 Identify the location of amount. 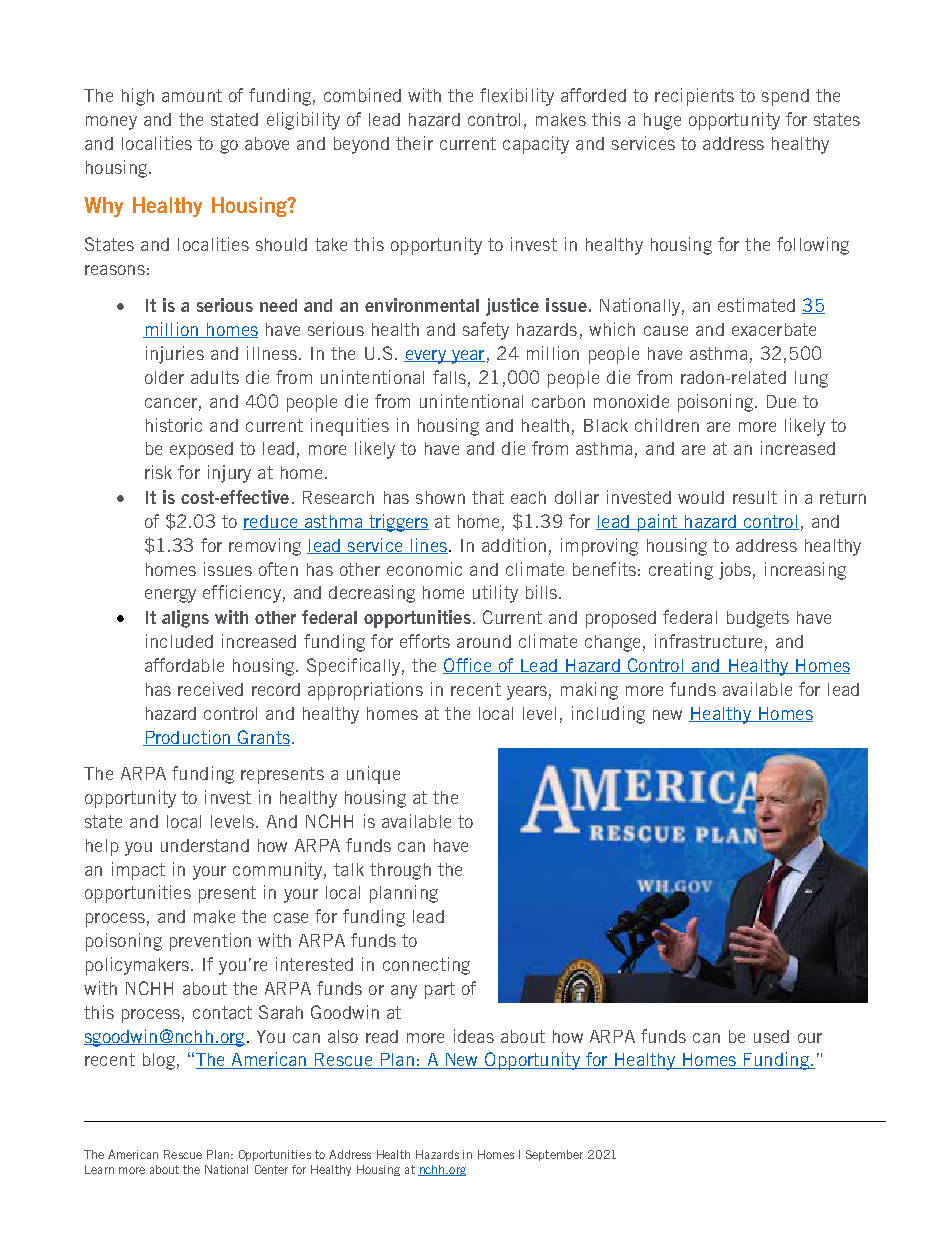
(192, 95).
